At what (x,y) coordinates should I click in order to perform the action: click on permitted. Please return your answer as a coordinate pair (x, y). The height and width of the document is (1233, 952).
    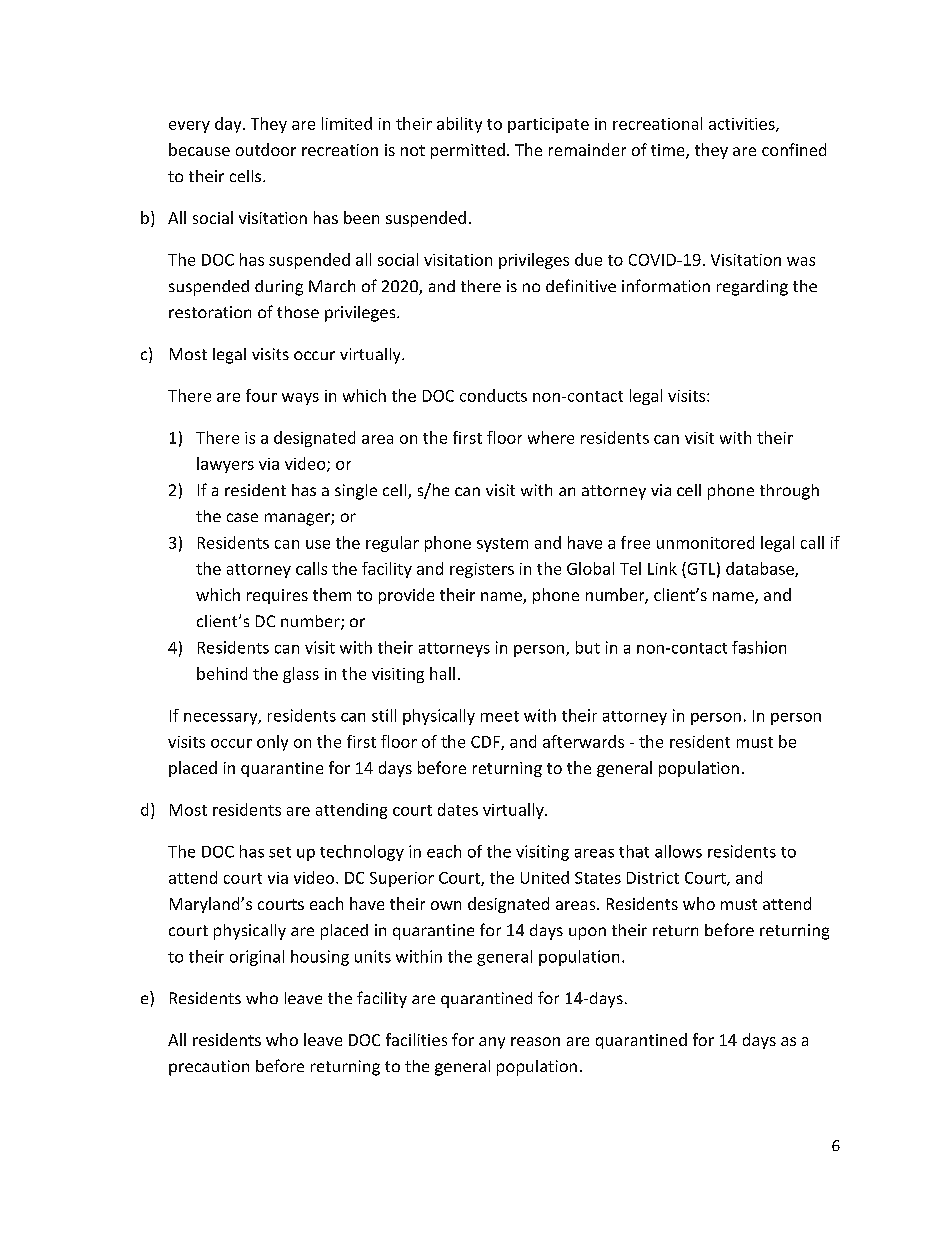
    Looking at the image, I should click on (468, 151).
